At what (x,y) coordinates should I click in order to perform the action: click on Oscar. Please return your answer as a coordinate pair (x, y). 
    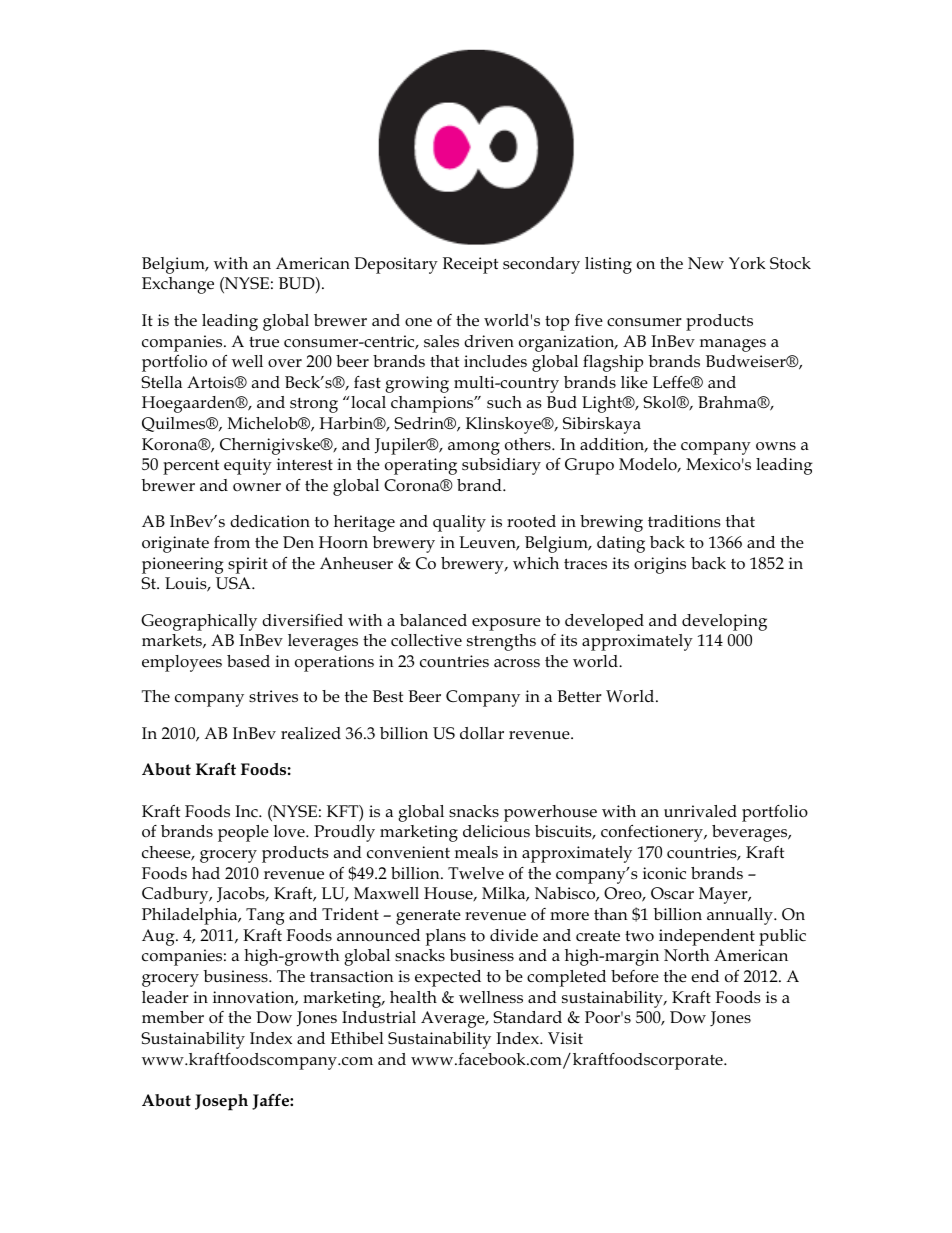
    Looking at the image, I should click on (672, 893).
